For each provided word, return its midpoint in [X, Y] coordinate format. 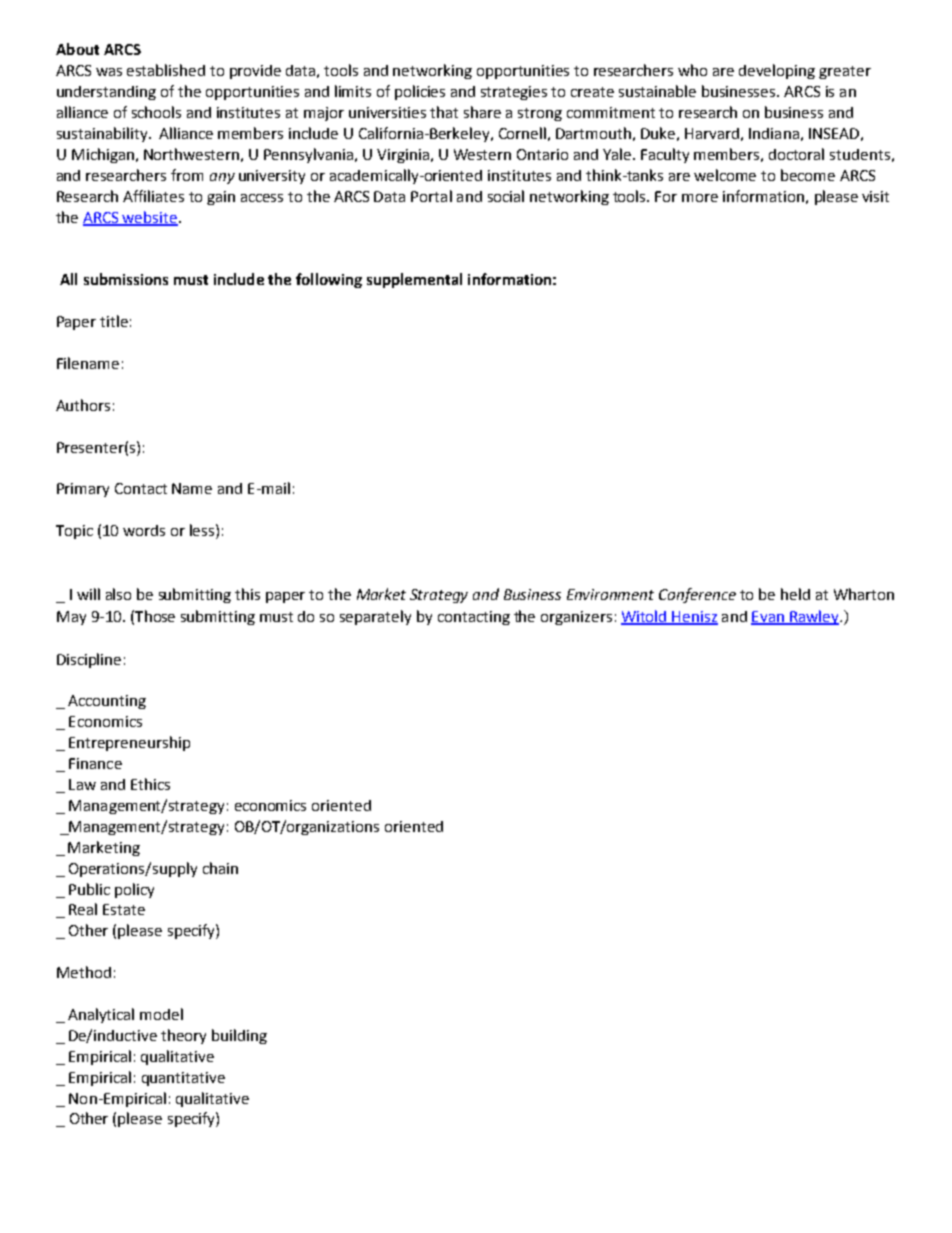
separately [375, 617]
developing [777, 71]
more [700, 198]
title [114, 321]
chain [220, 868]
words [144, 530]
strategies [514, 93]
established [166, 70]
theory [183, 1036]
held [795, 594]
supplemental [414, 280]
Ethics [150, 784]
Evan [768, 617]
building [239, 1036]
